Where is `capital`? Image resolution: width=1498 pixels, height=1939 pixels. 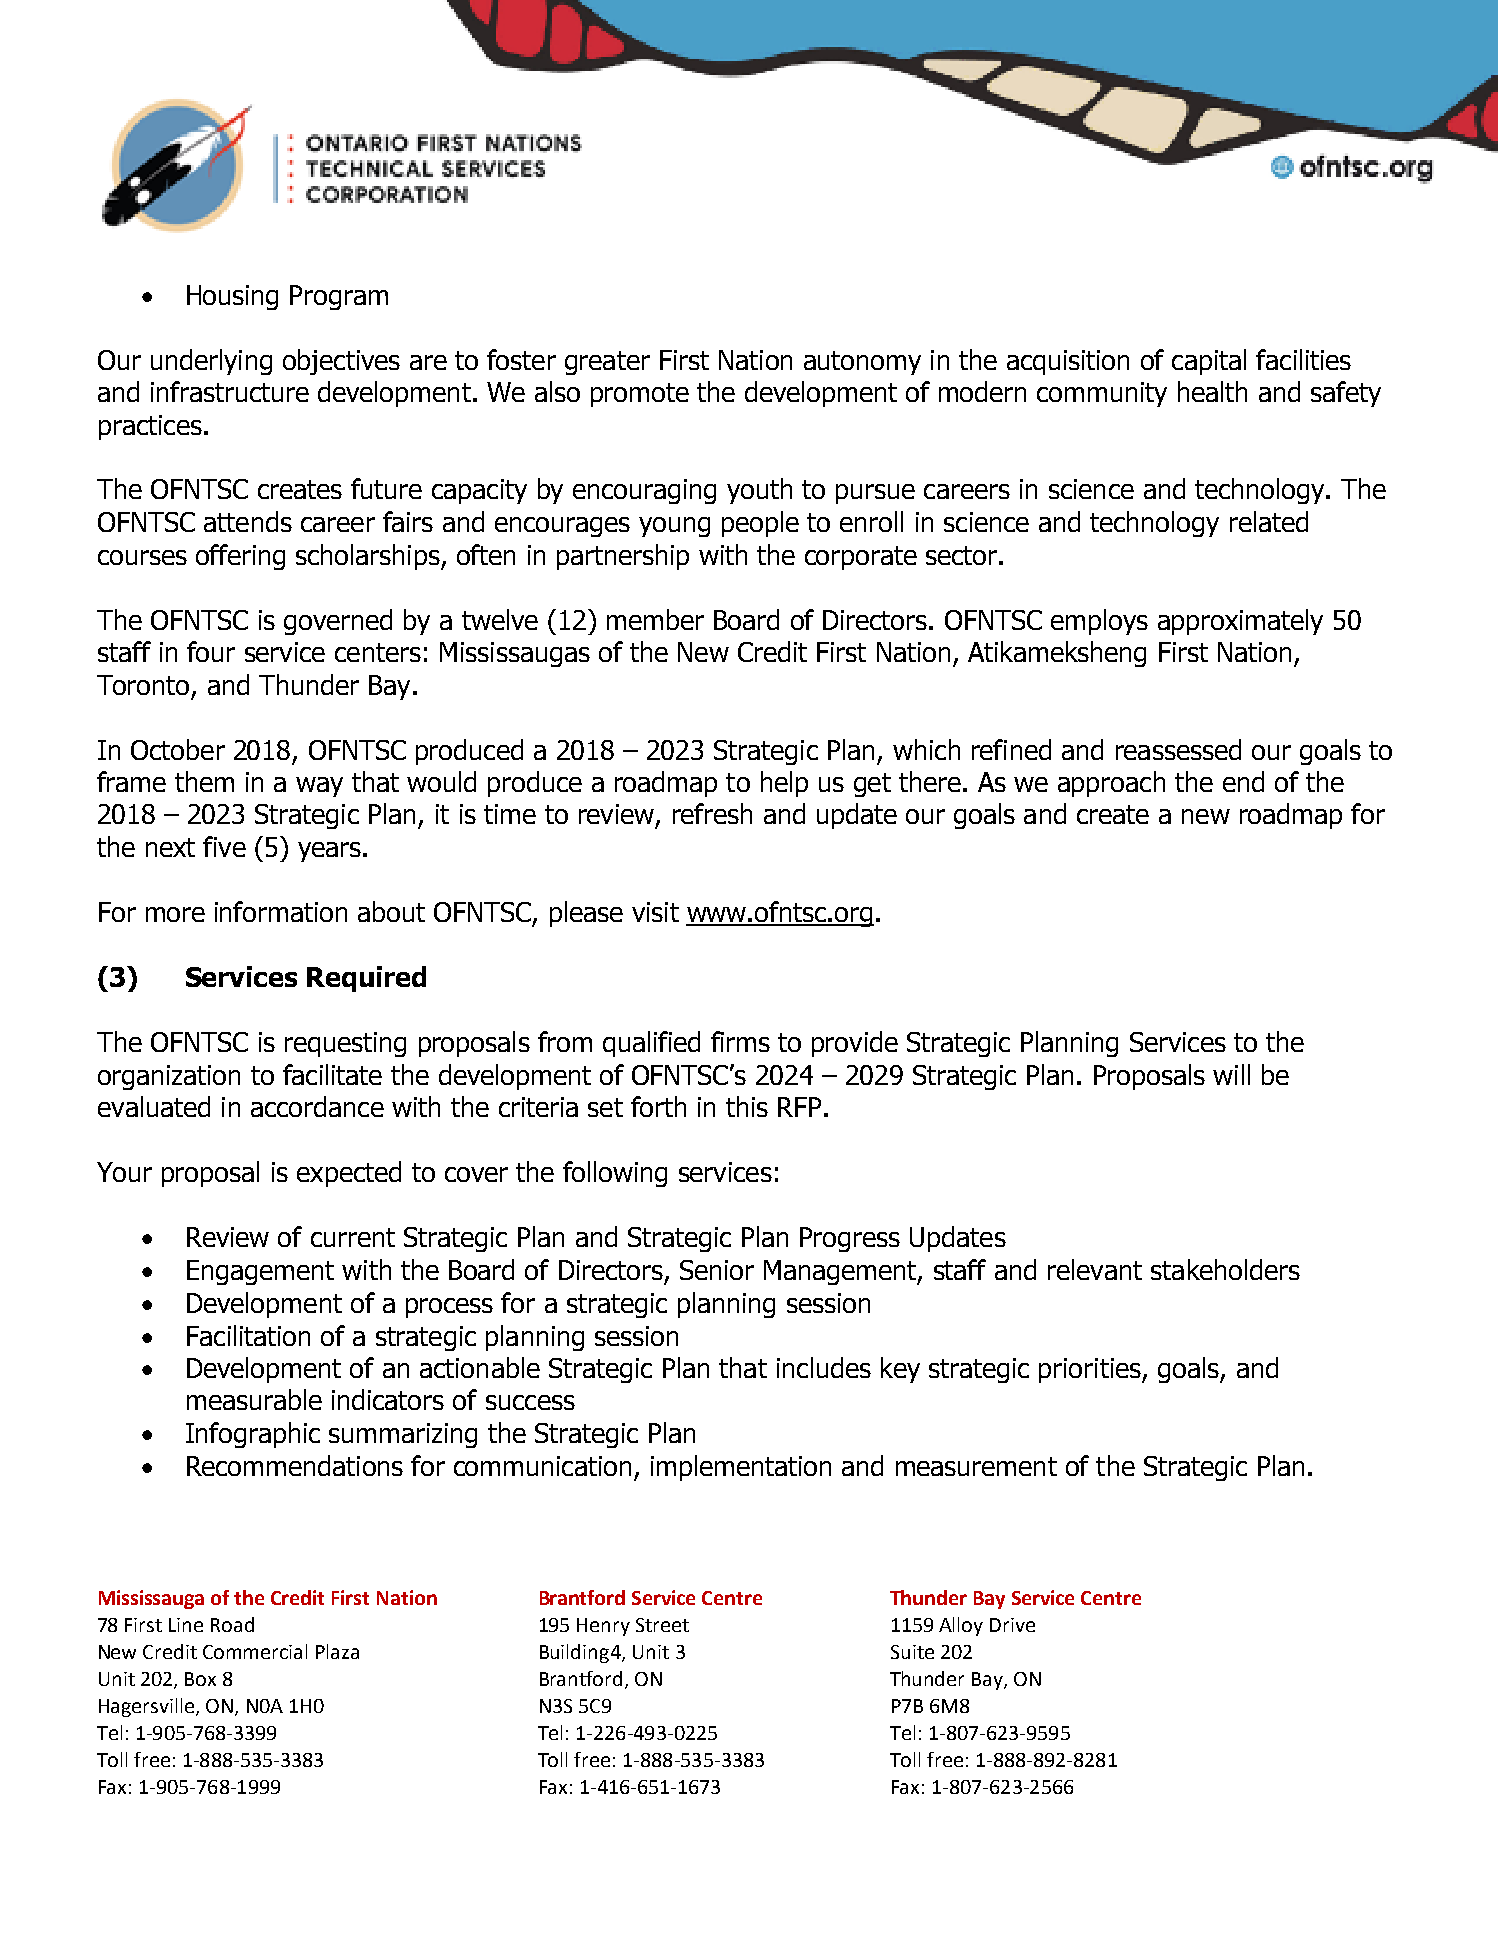
capital is located at coordinates (1209, 362).
